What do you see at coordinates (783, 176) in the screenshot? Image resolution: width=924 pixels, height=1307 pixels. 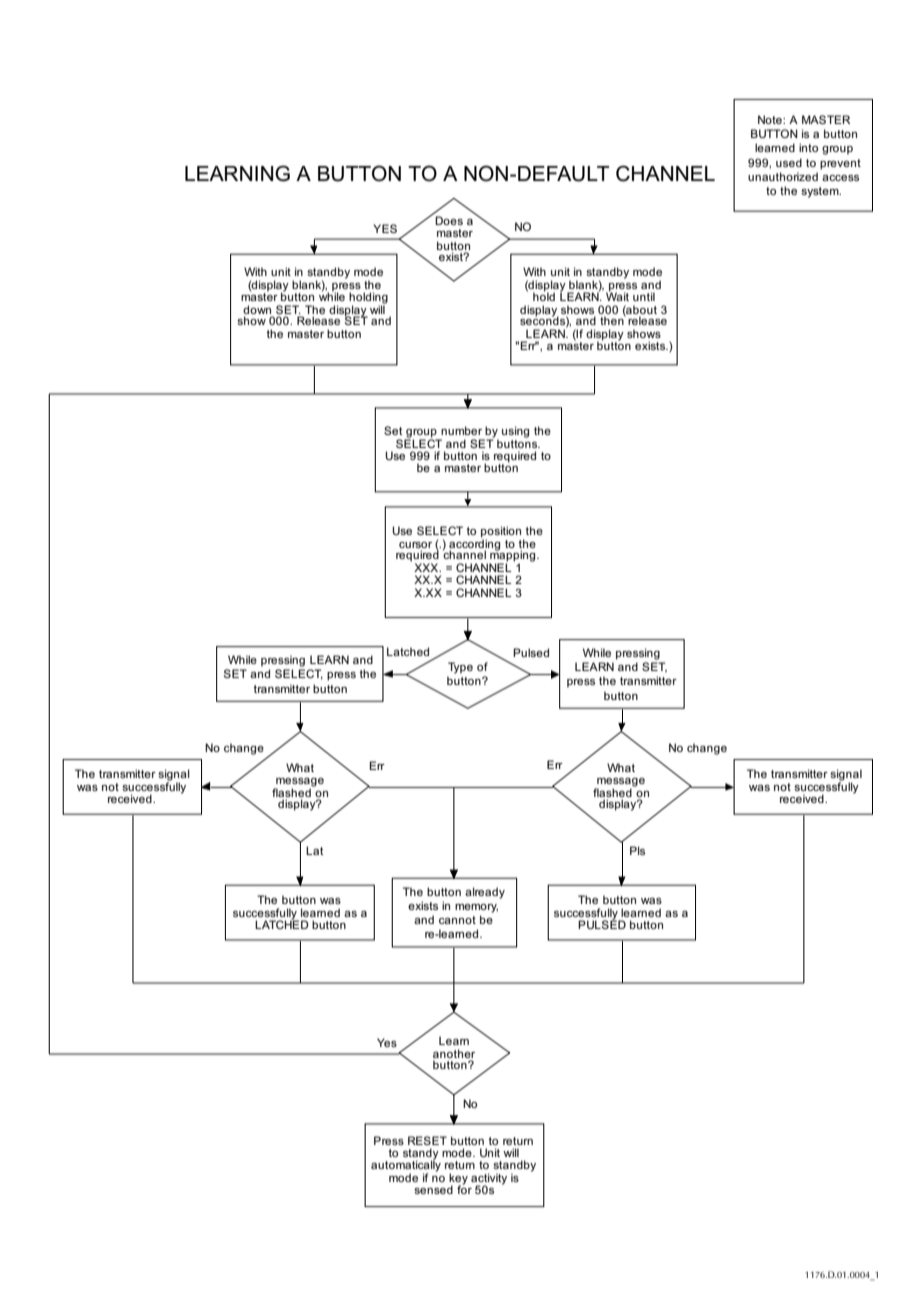 I see `unauthorized` at bounding box center [783, 176].
